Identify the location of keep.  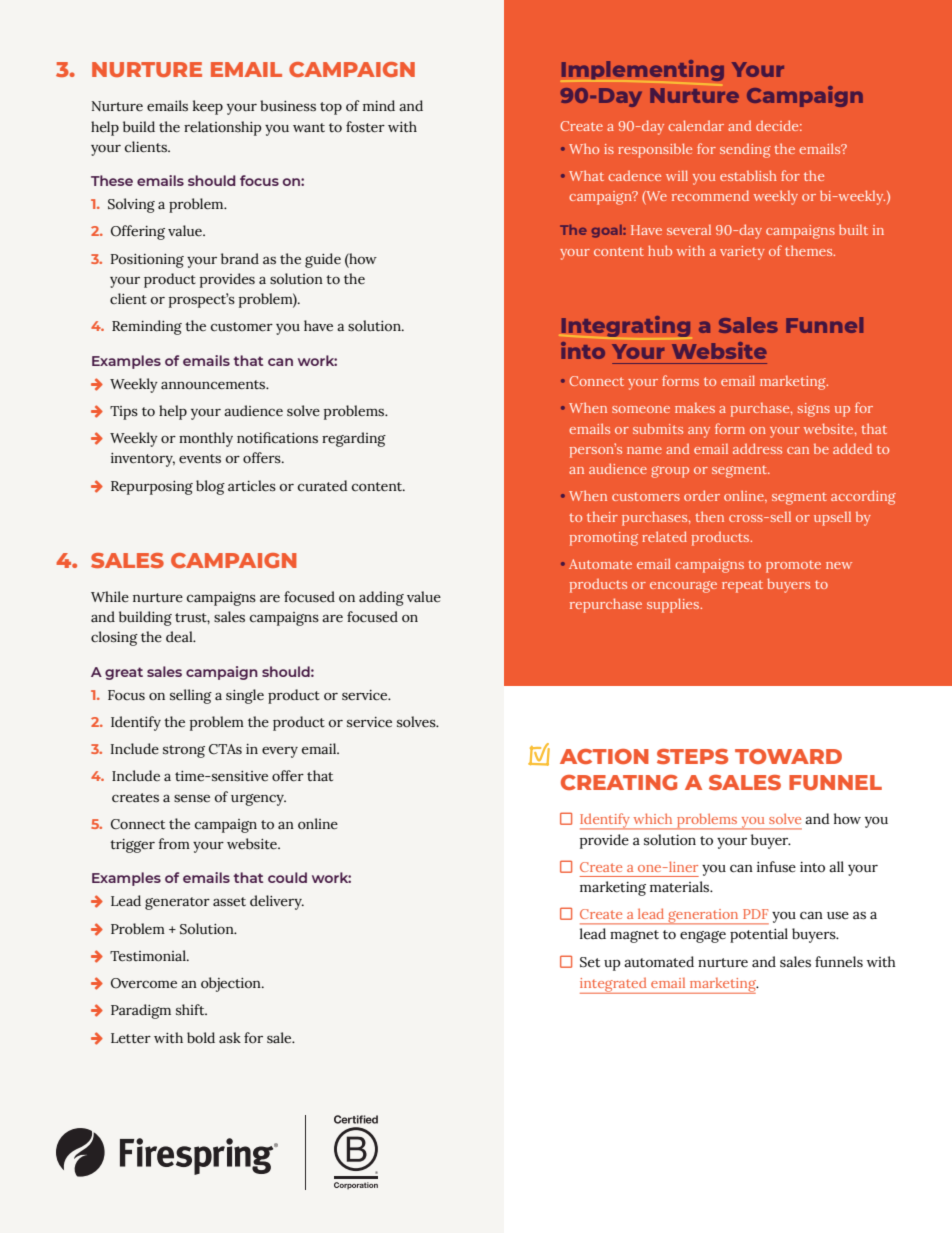
(208, 107).
